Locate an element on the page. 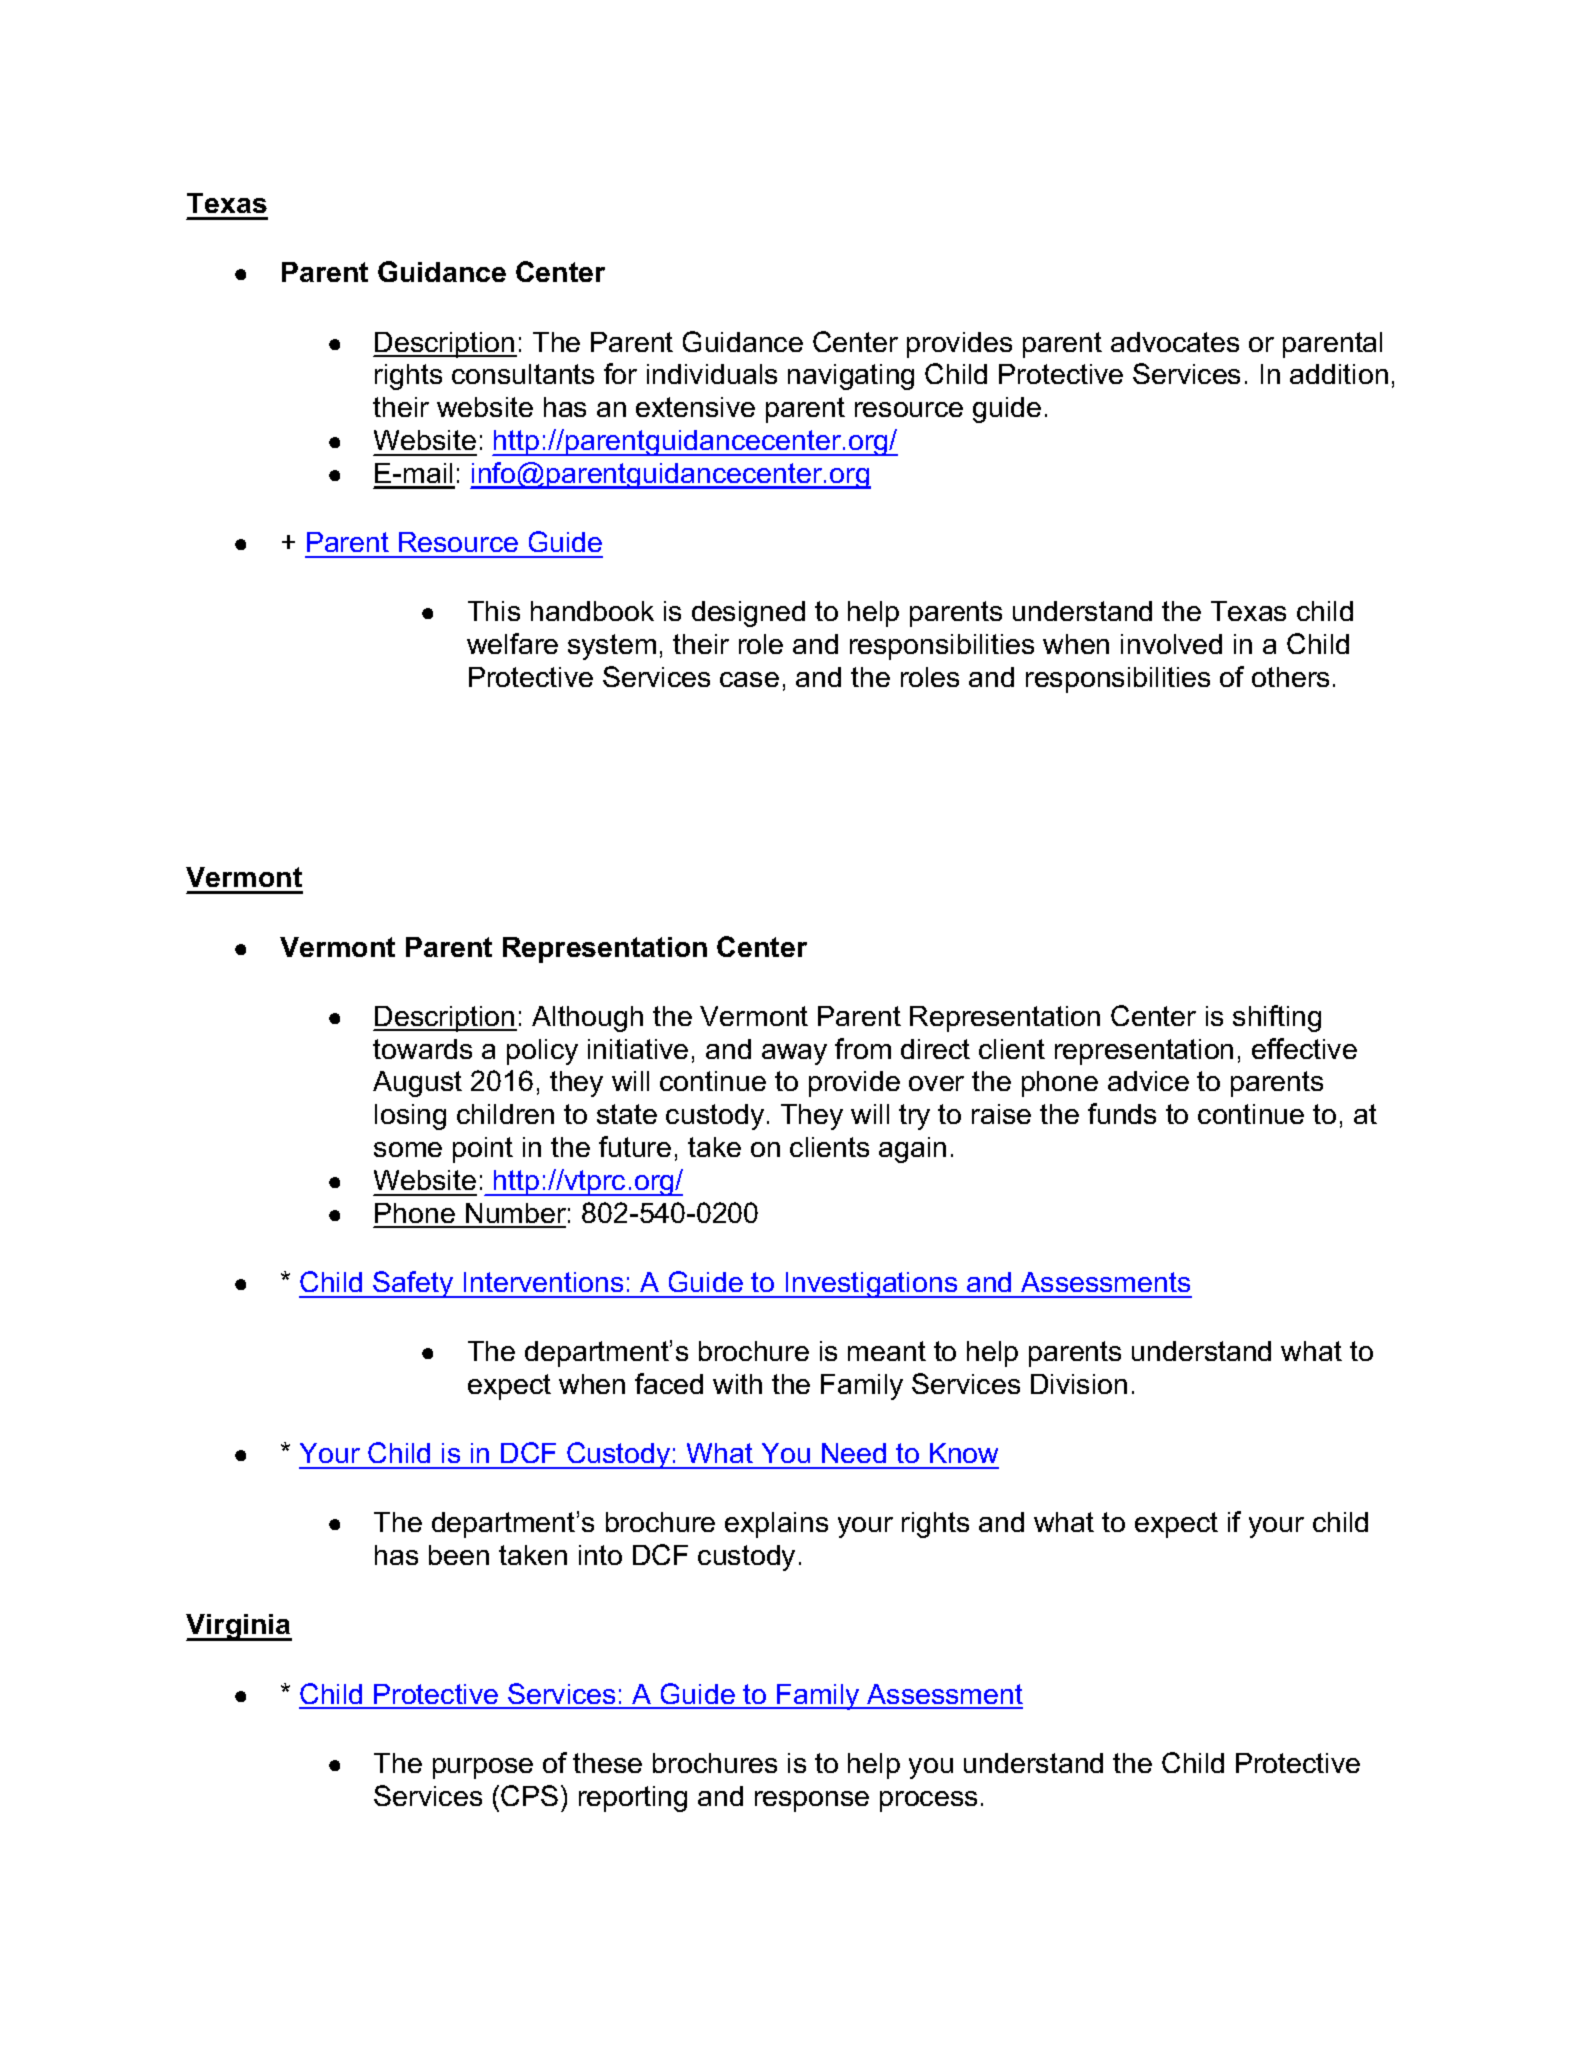  navigating is located at coordinates (851, 377).
